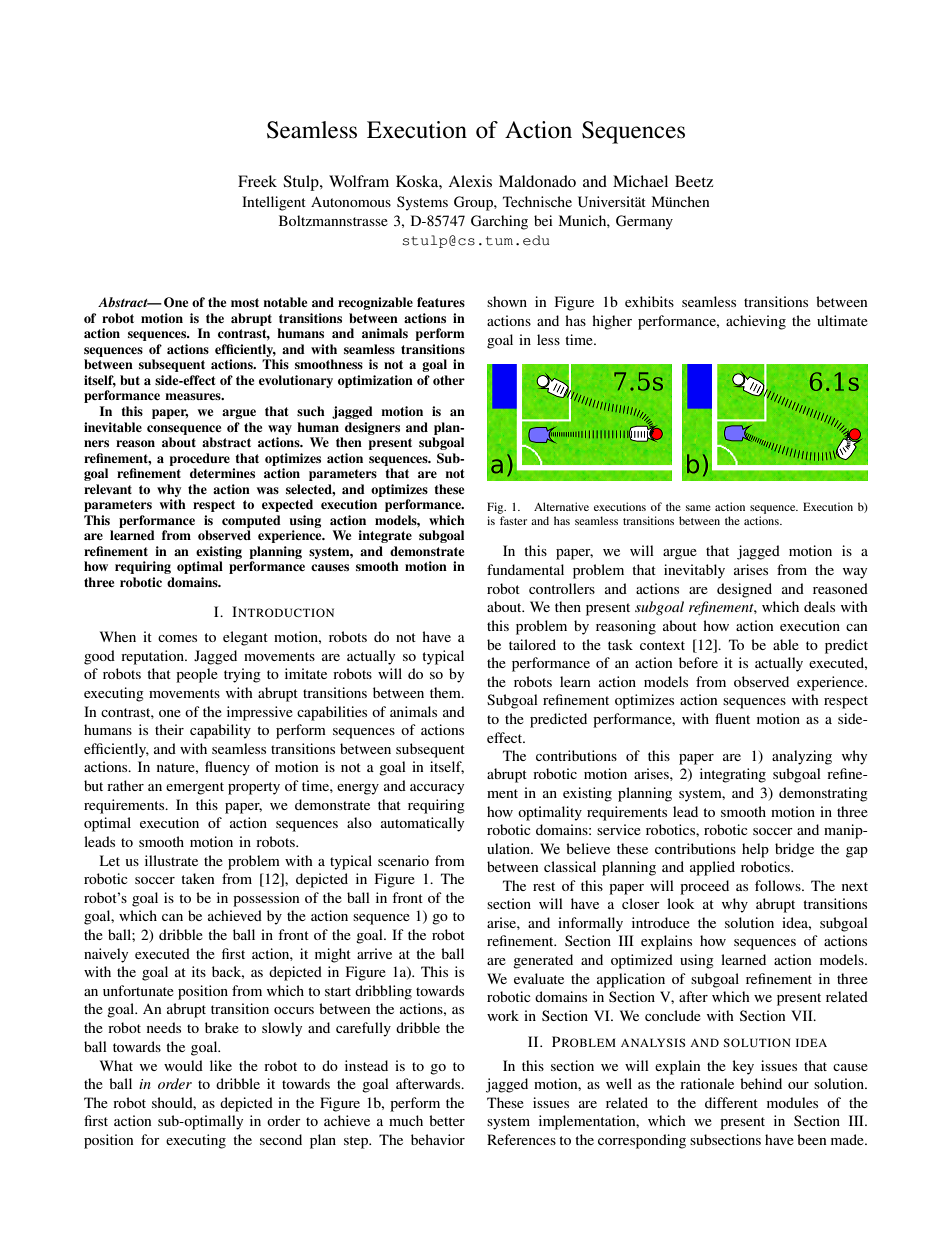 This screenshot has width=952, height=1233. Describe the element at coordinates (195, 788) in the screenshot. I see `emergent` at that location.
